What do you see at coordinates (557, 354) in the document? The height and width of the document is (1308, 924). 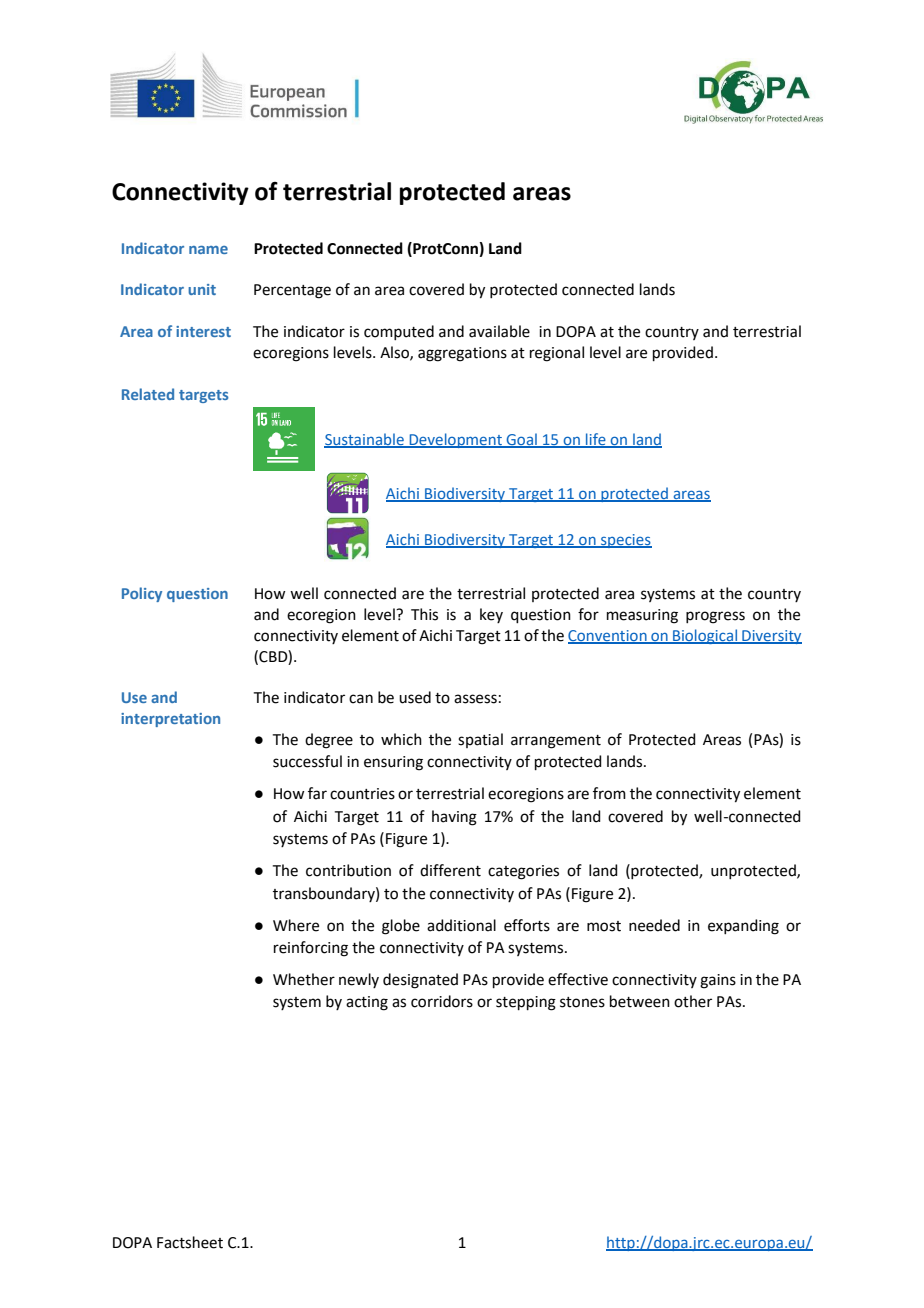 I see `regional` at bounding box center [557, 354].
